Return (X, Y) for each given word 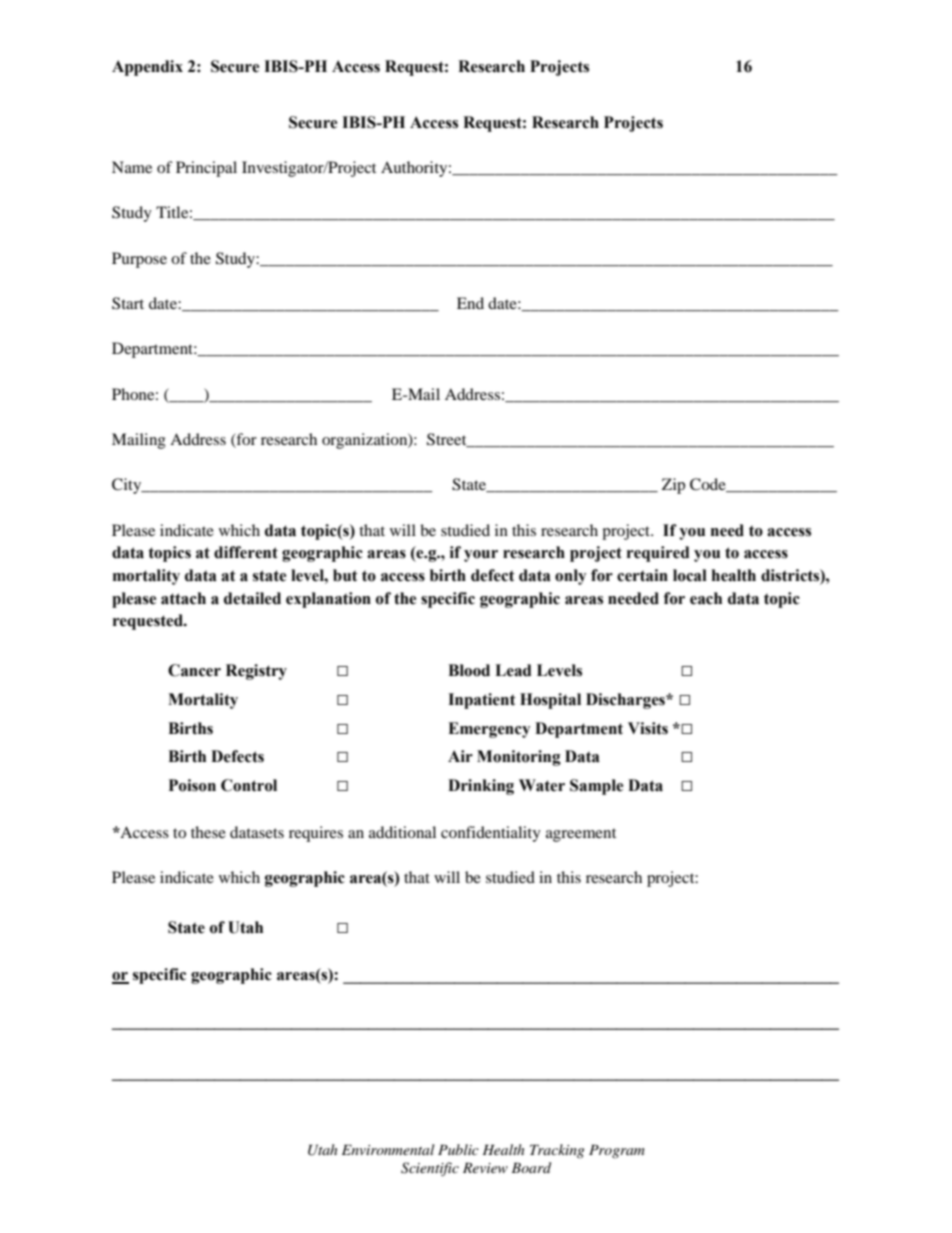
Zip (673, 486)
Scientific (430, 1169)
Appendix (147, 68)
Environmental (388, 1149)
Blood (469, 670)
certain (642, 575)
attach (183, 598)
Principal (206, 169)
